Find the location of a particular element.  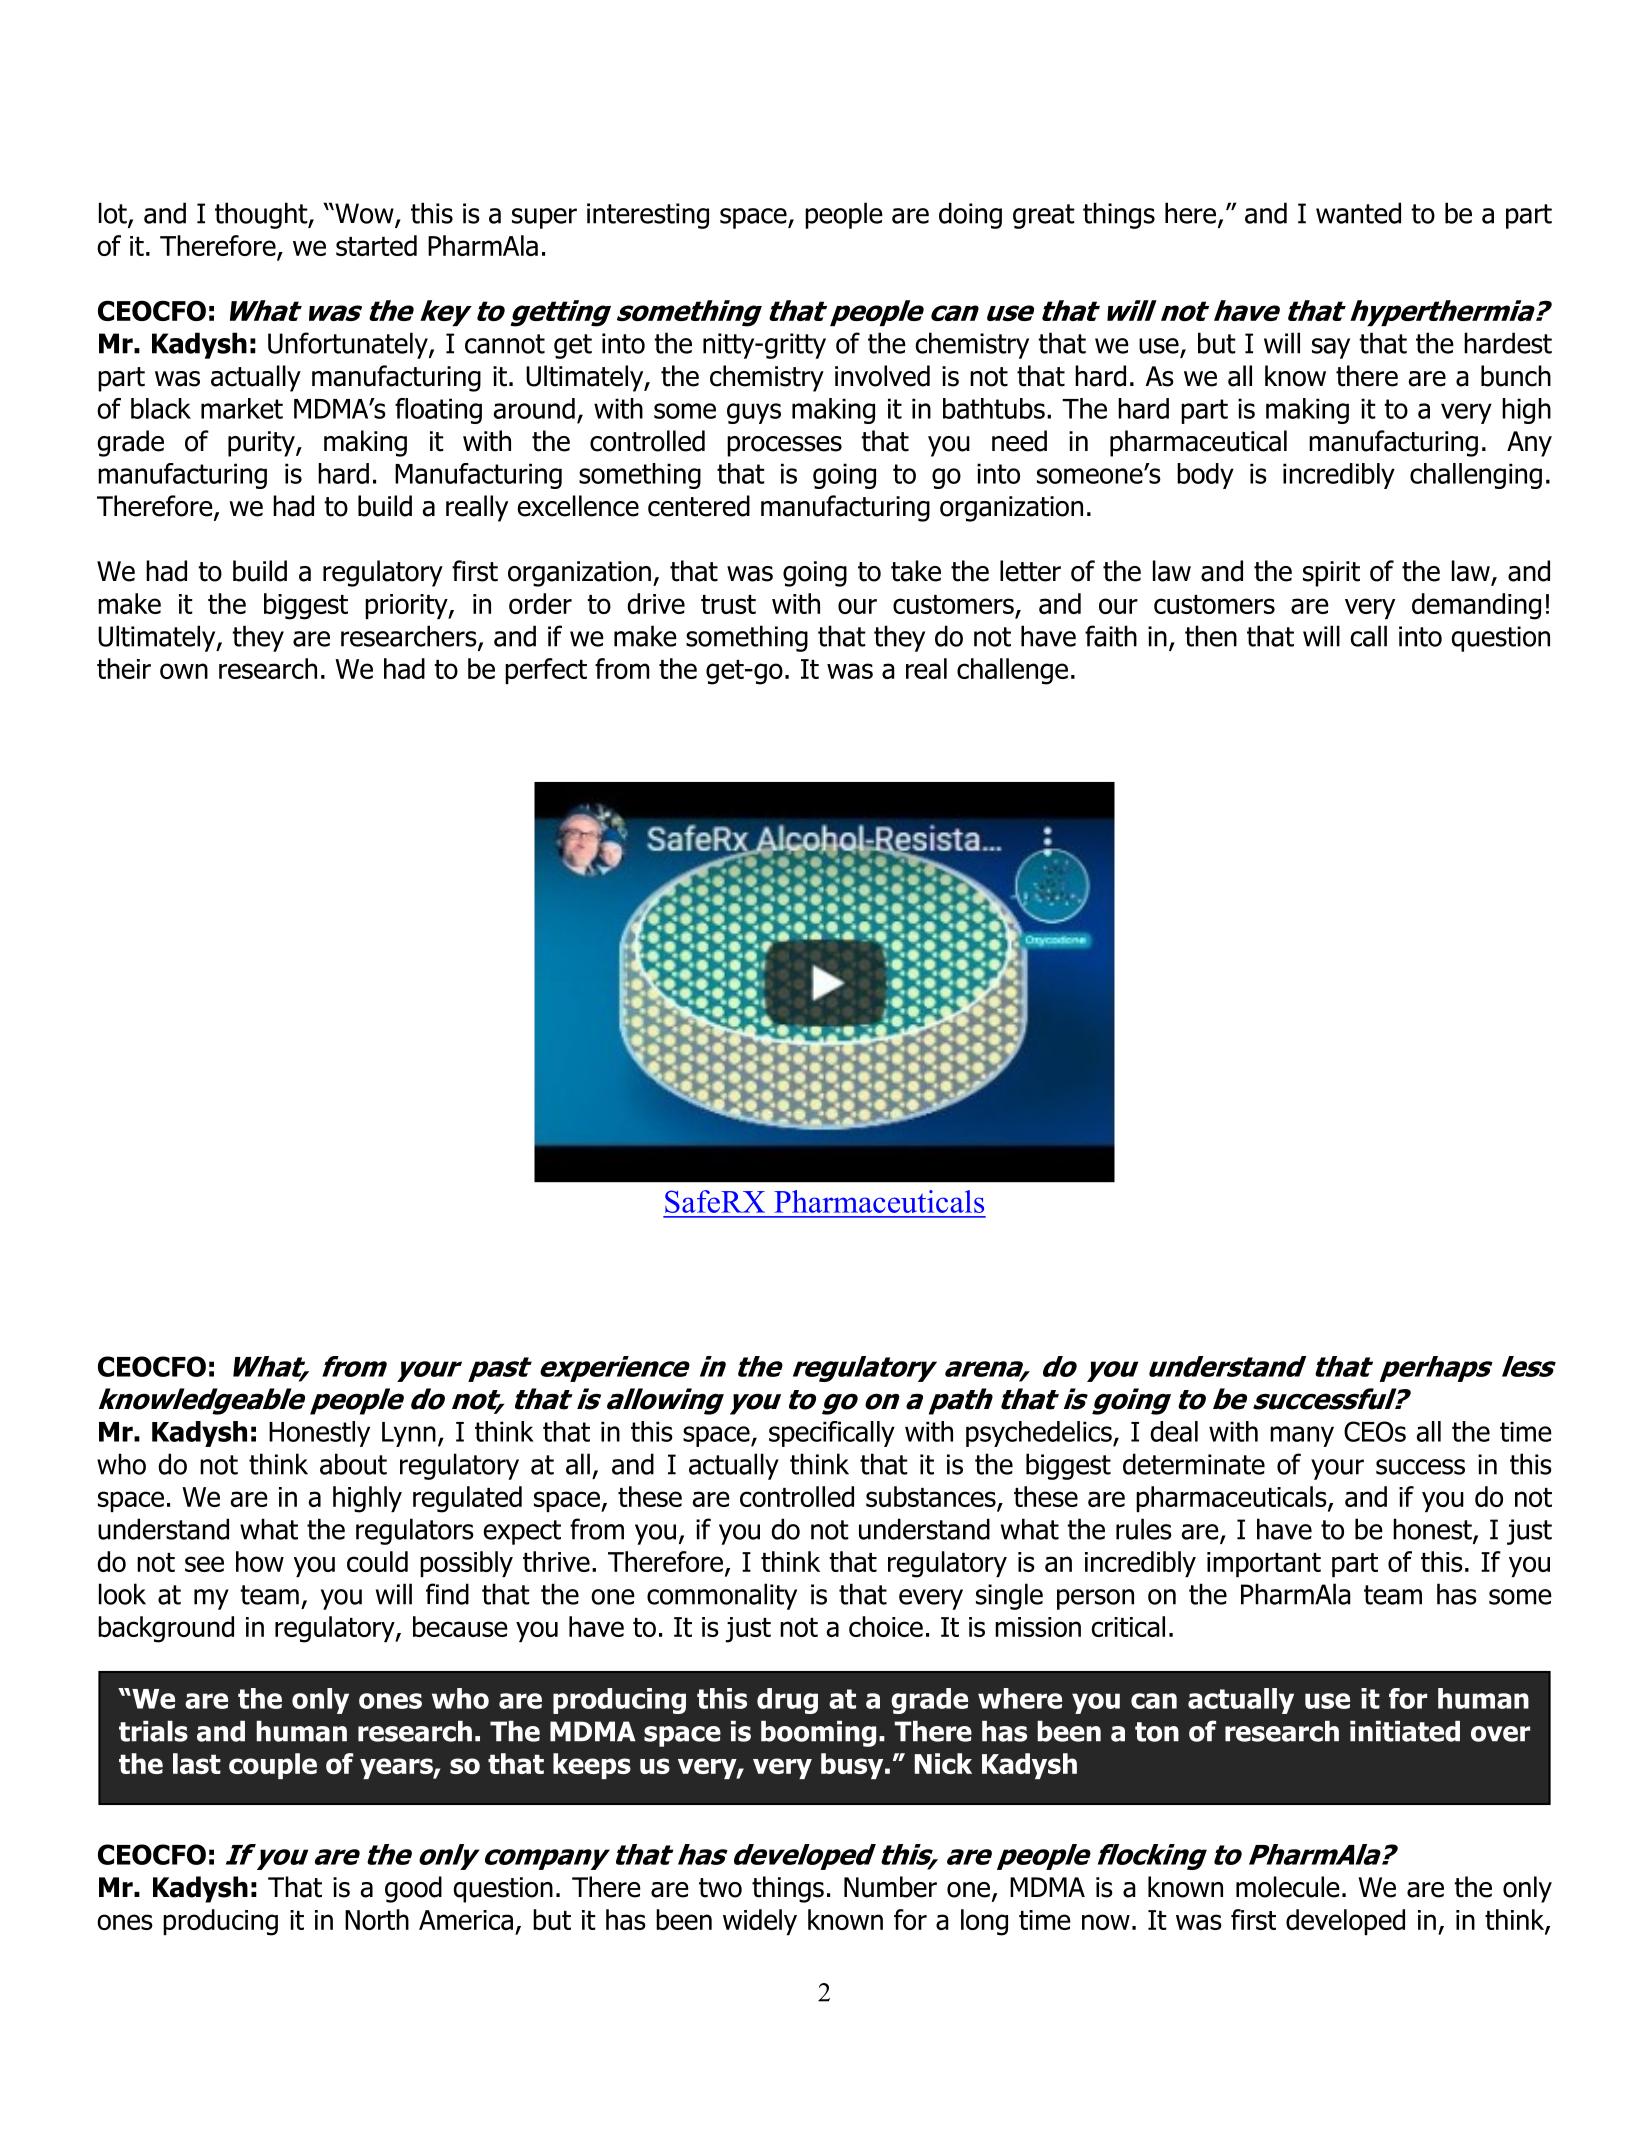

started is located at coordinates (376, 245).
